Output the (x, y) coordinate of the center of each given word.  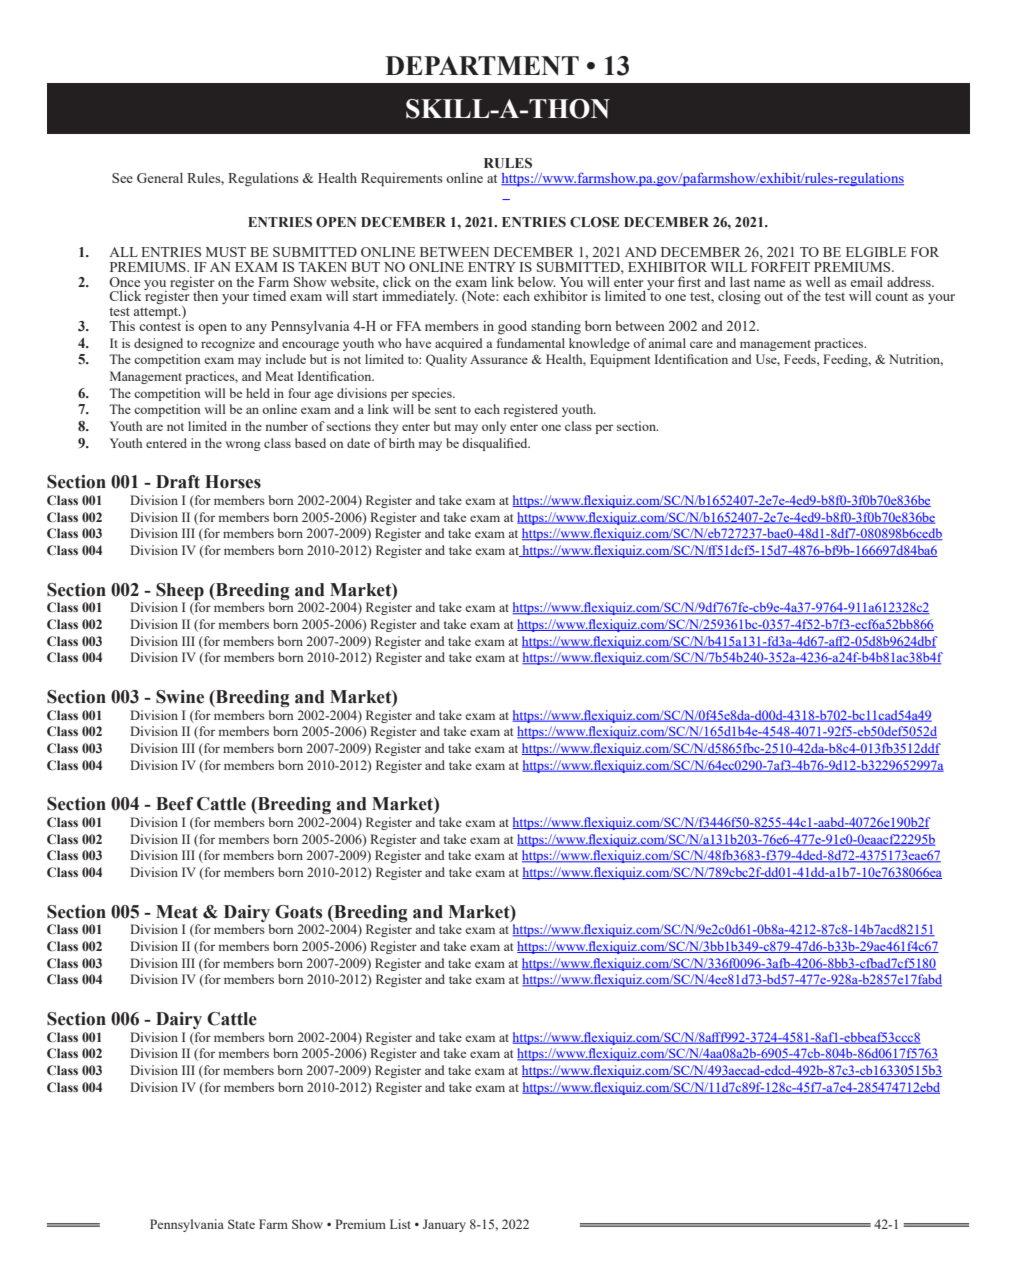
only (494, 427)
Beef (174, 804)
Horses (233, 482)
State (241, 1224)
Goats (298, 912)
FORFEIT (780, 267)
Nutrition (916, 360)
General (160, 177)
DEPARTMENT (482, 66)
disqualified (496, 444)
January (444, 1225)
